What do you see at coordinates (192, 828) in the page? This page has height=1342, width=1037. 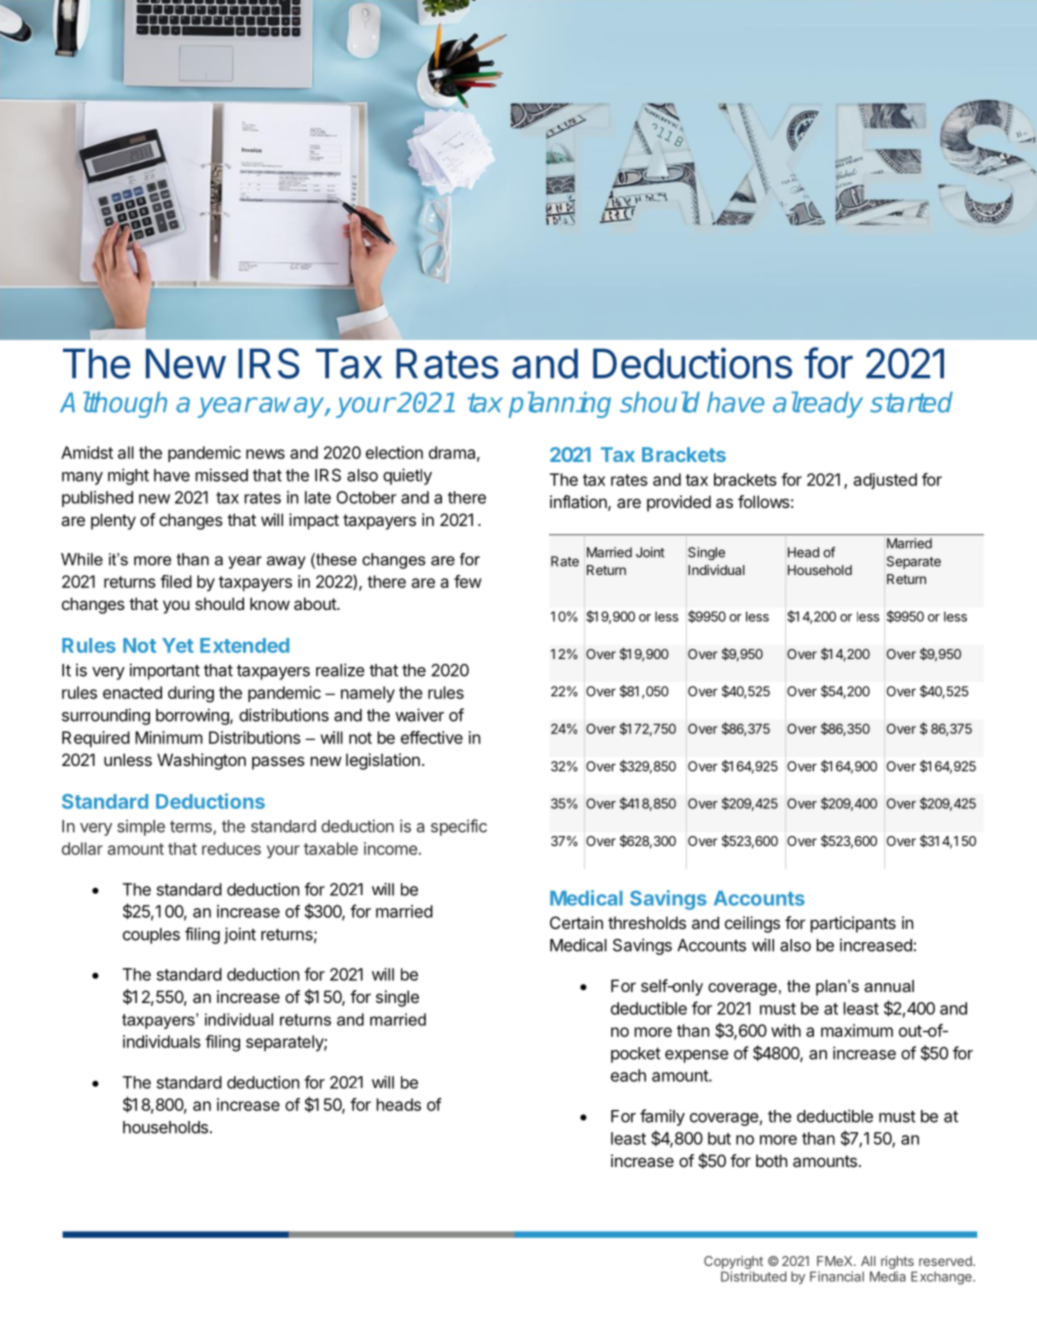 I see `terms` at bounding box center [192, 828].
